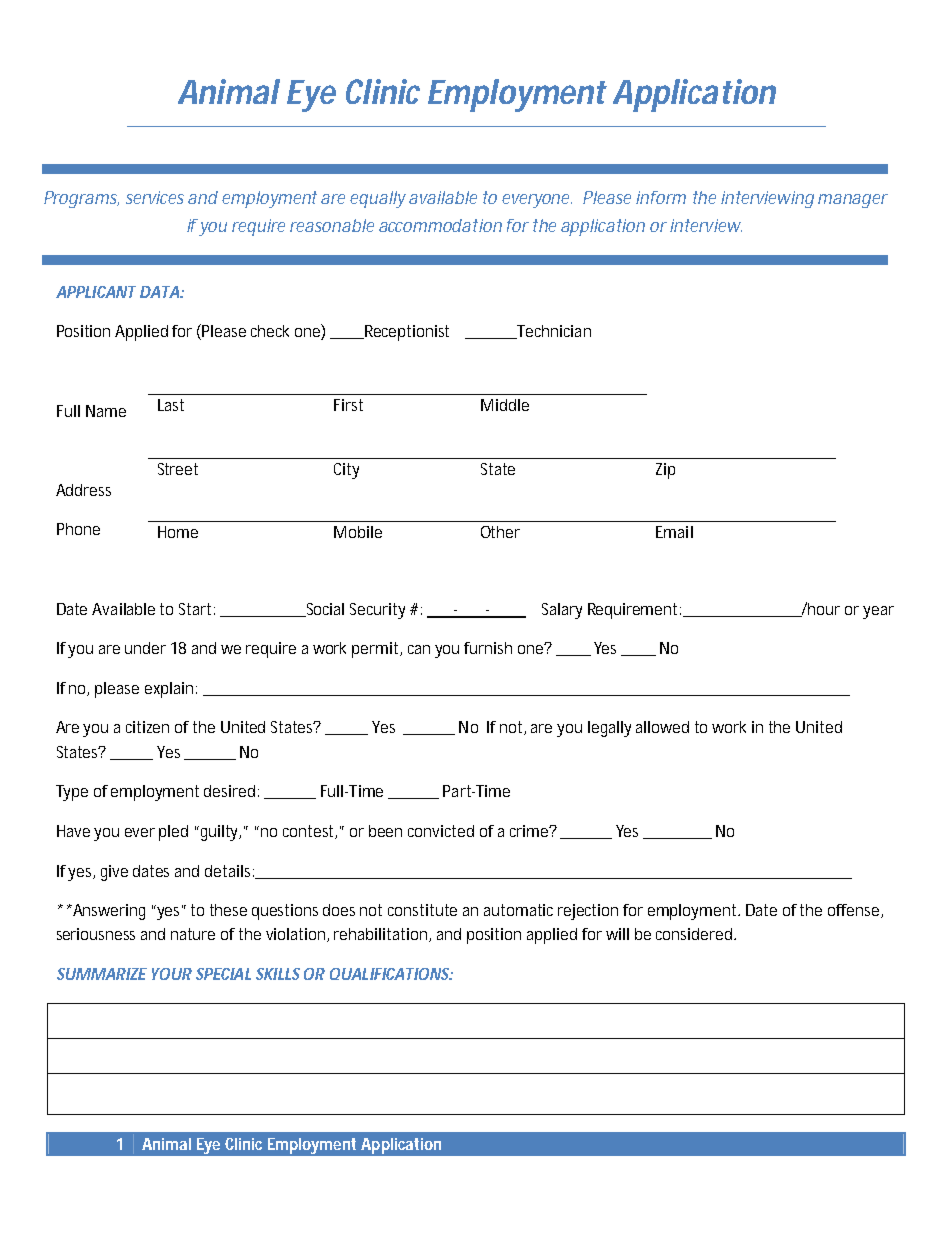 This screenshot has height=1233, width=952. Describe the element at coordinates (853, 201) in the screenshot. I see `manager` at that location.
